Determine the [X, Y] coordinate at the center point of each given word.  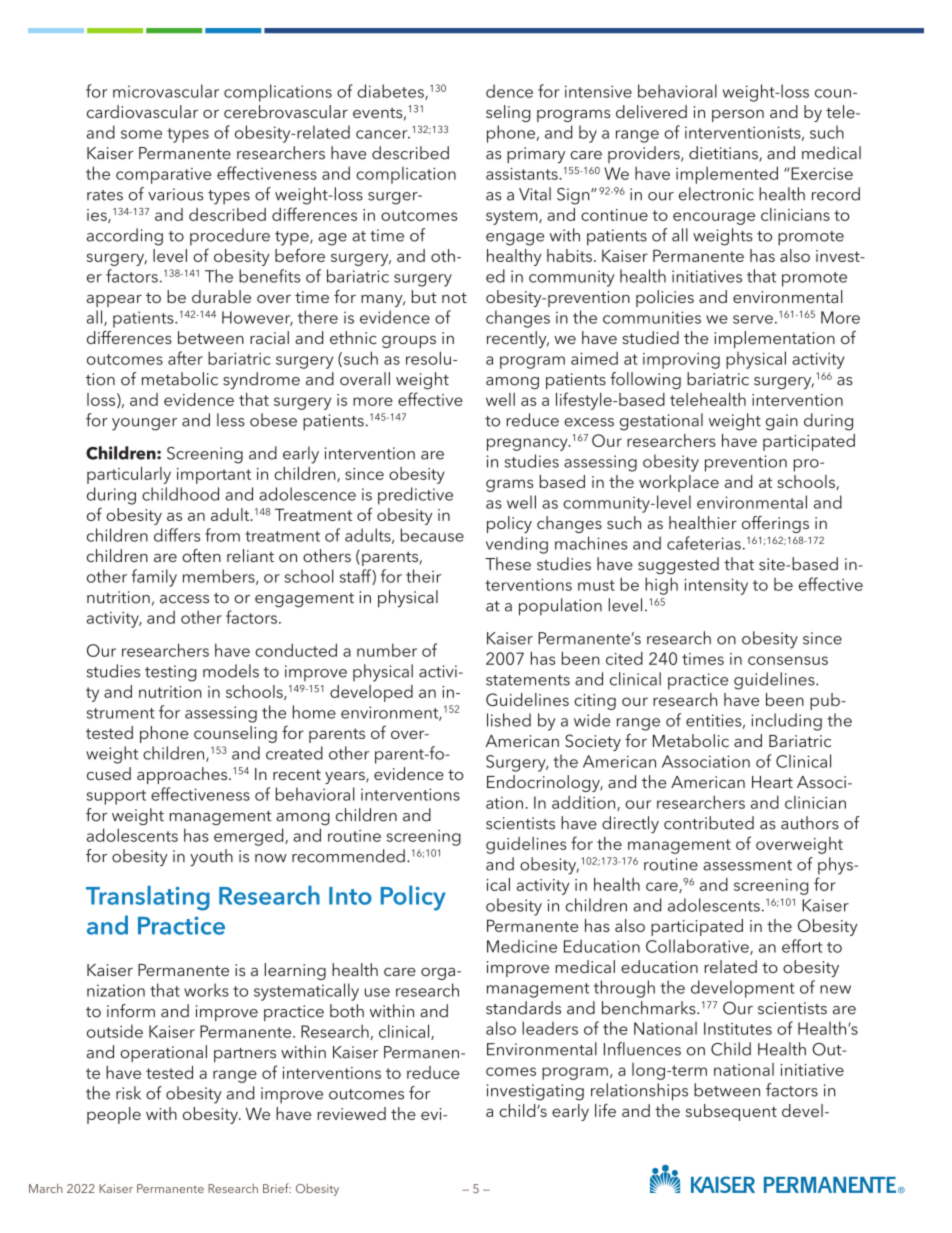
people [114, 1115]
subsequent [731, 1112]
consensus [788, 660]
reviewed [351, 1113]
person [738, 116]
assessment [747, 865]
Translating [148, 898]
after [185, 358]
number [387, 650]
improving [681, 361]
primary [536, 155]
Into [350, 896]
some [141, 134]
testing [170, 673]
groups [409, 342]
